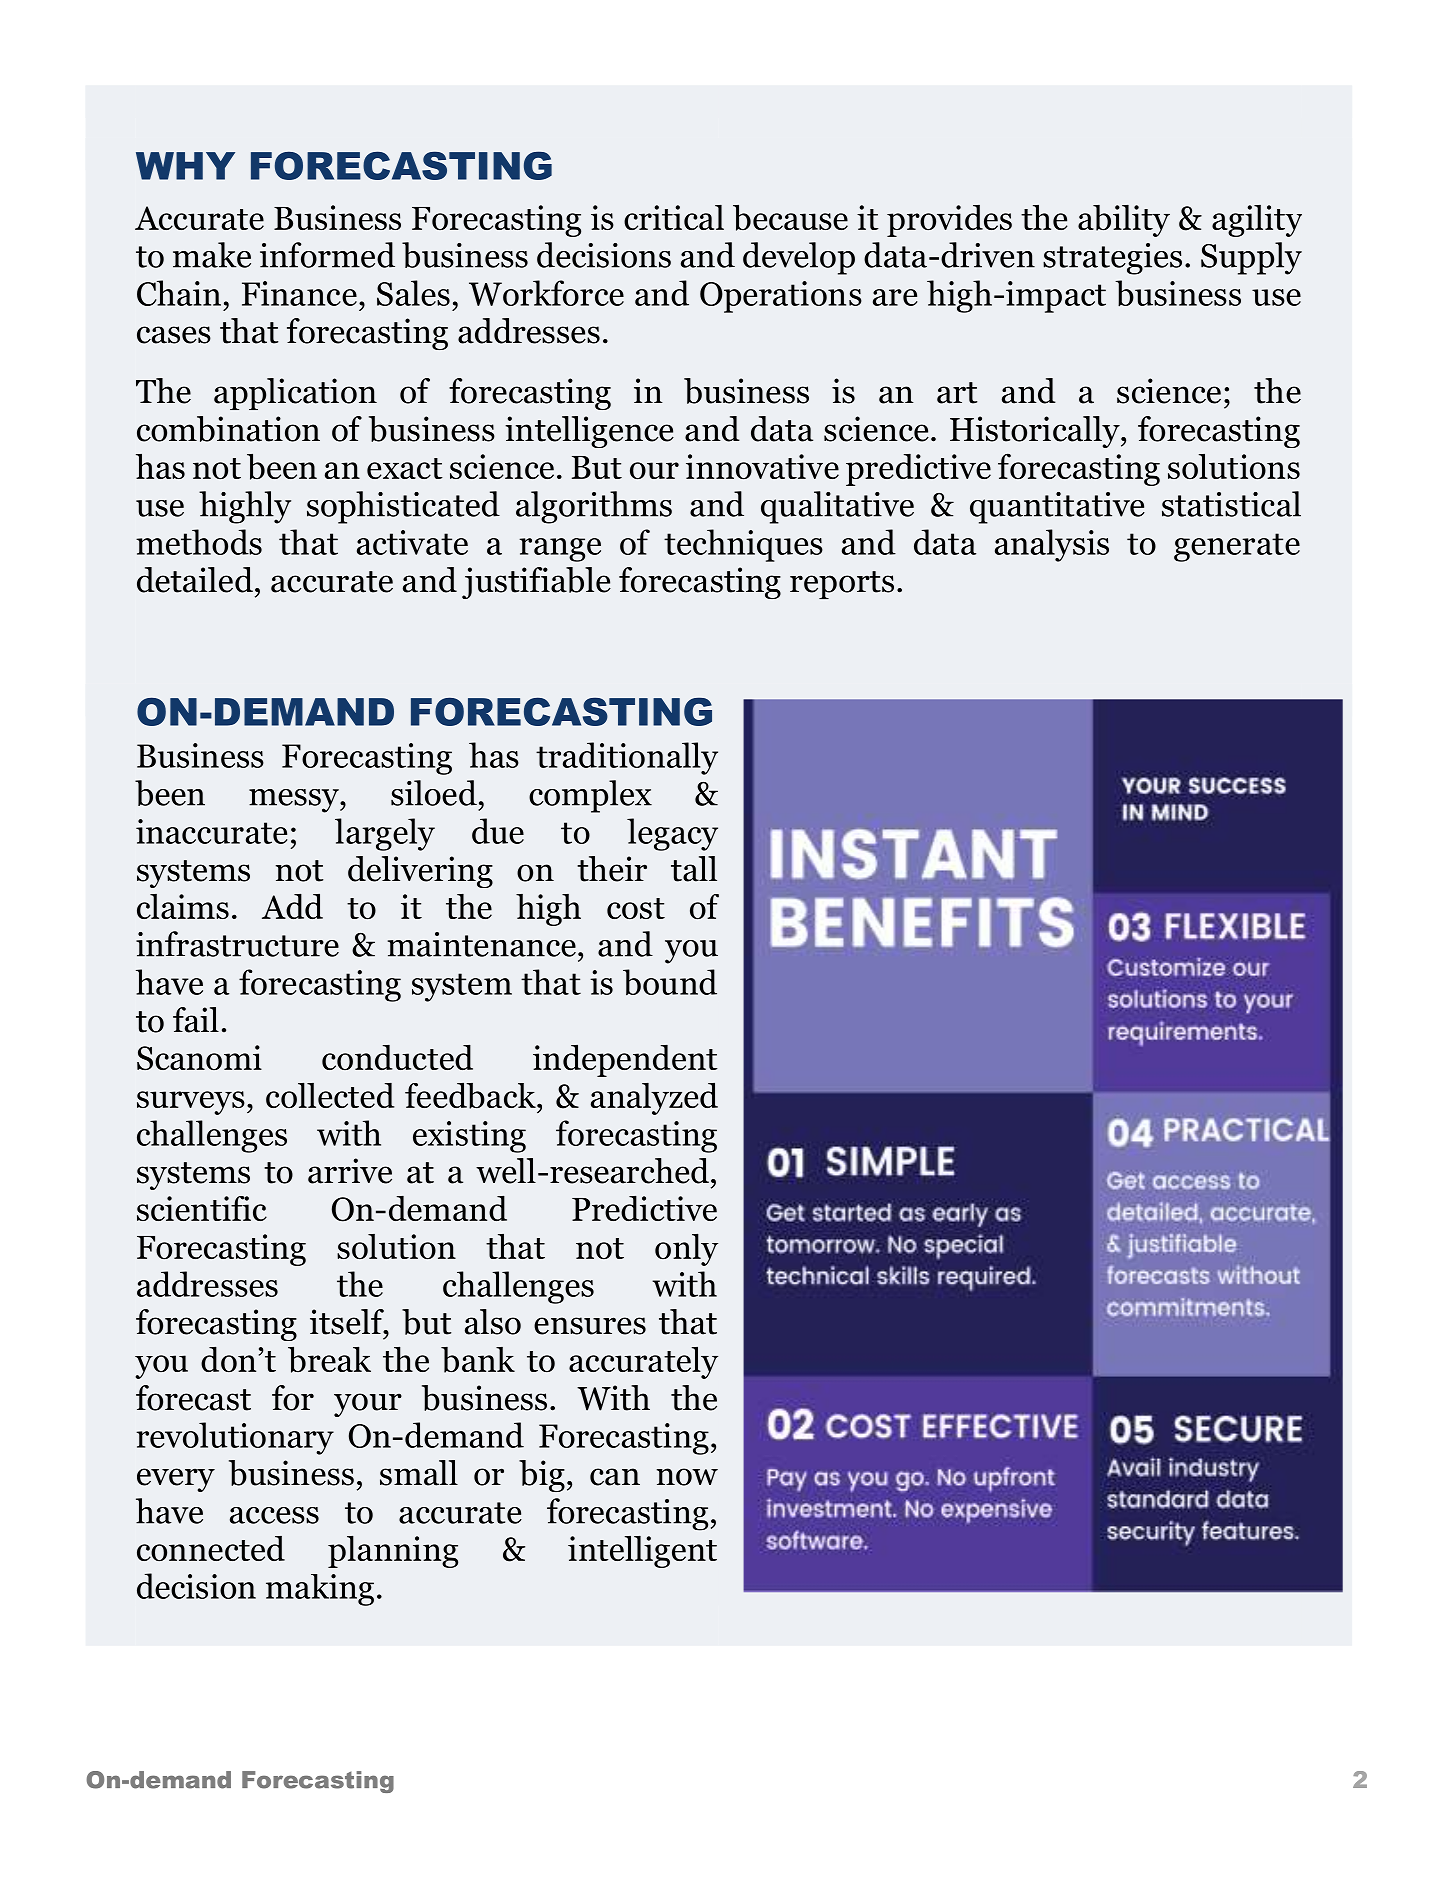 Image resolution: width=1453 pixels, height=1880 pixels. What do you see at coordinates (674, 217) in the document?
I see `critical` at bounding box center [674, 217].
